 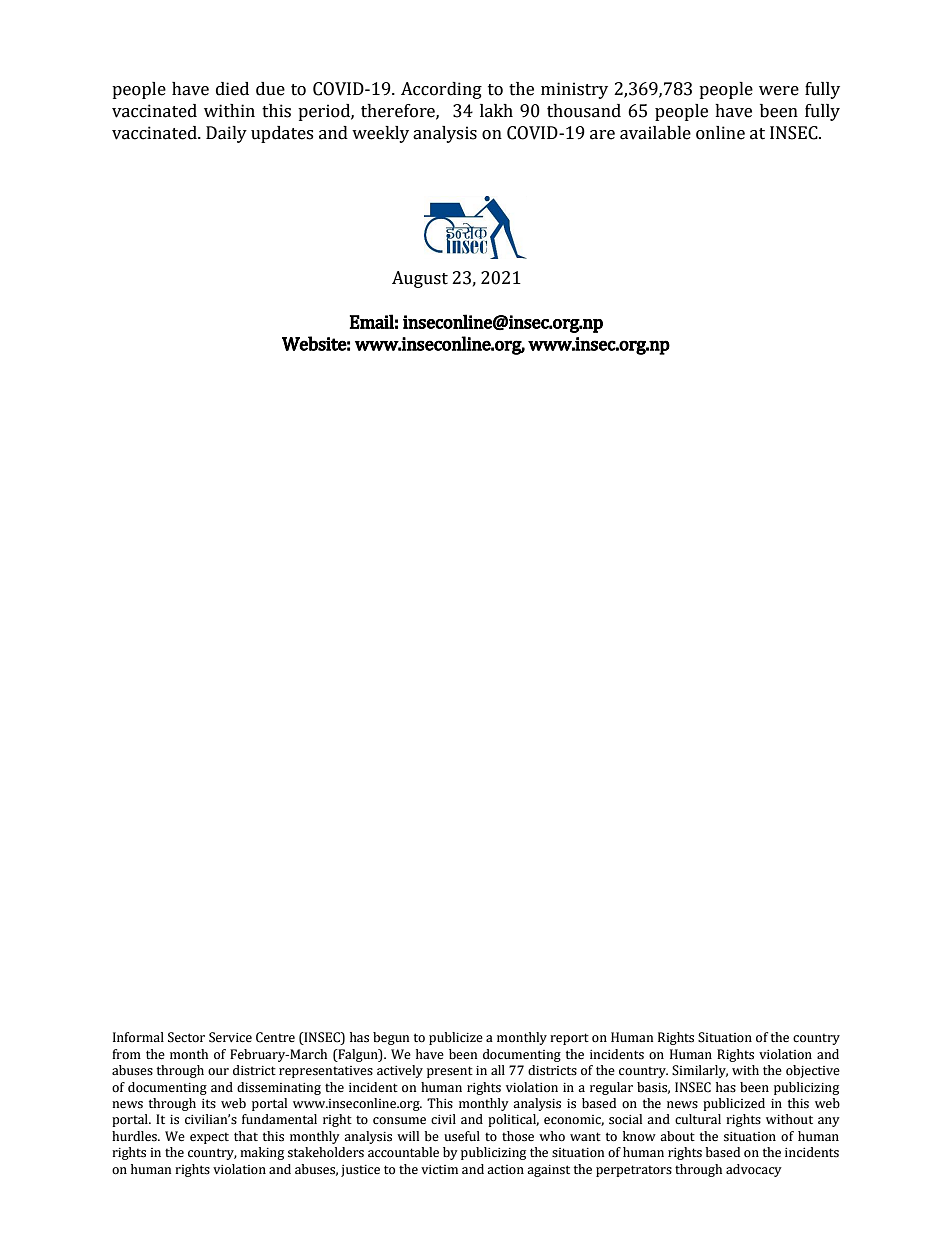 I want to click on Daily, so click(x=226, y=134).
